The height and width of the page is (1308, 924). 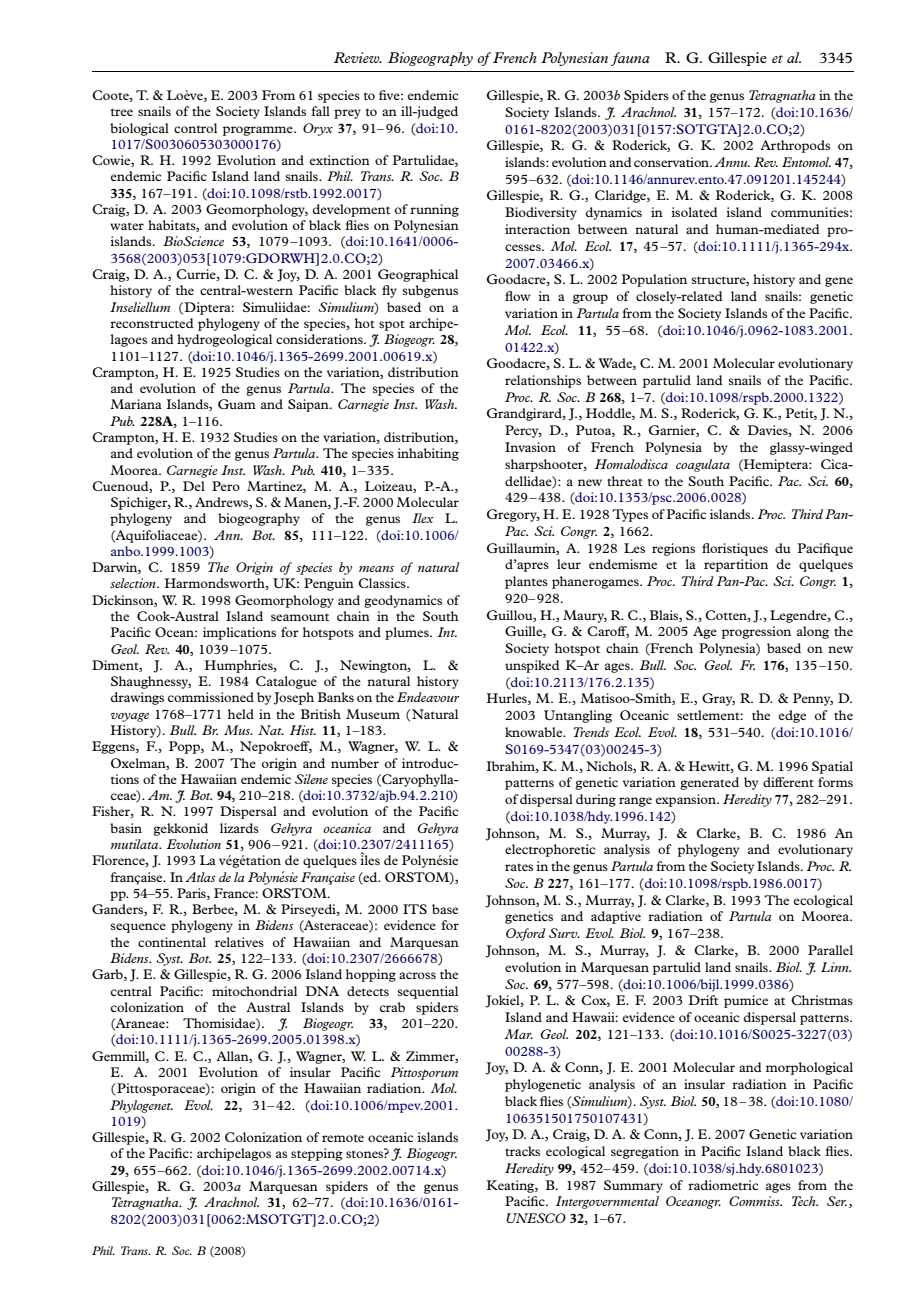 I want to click on Population, so click(x=654, y=280).
